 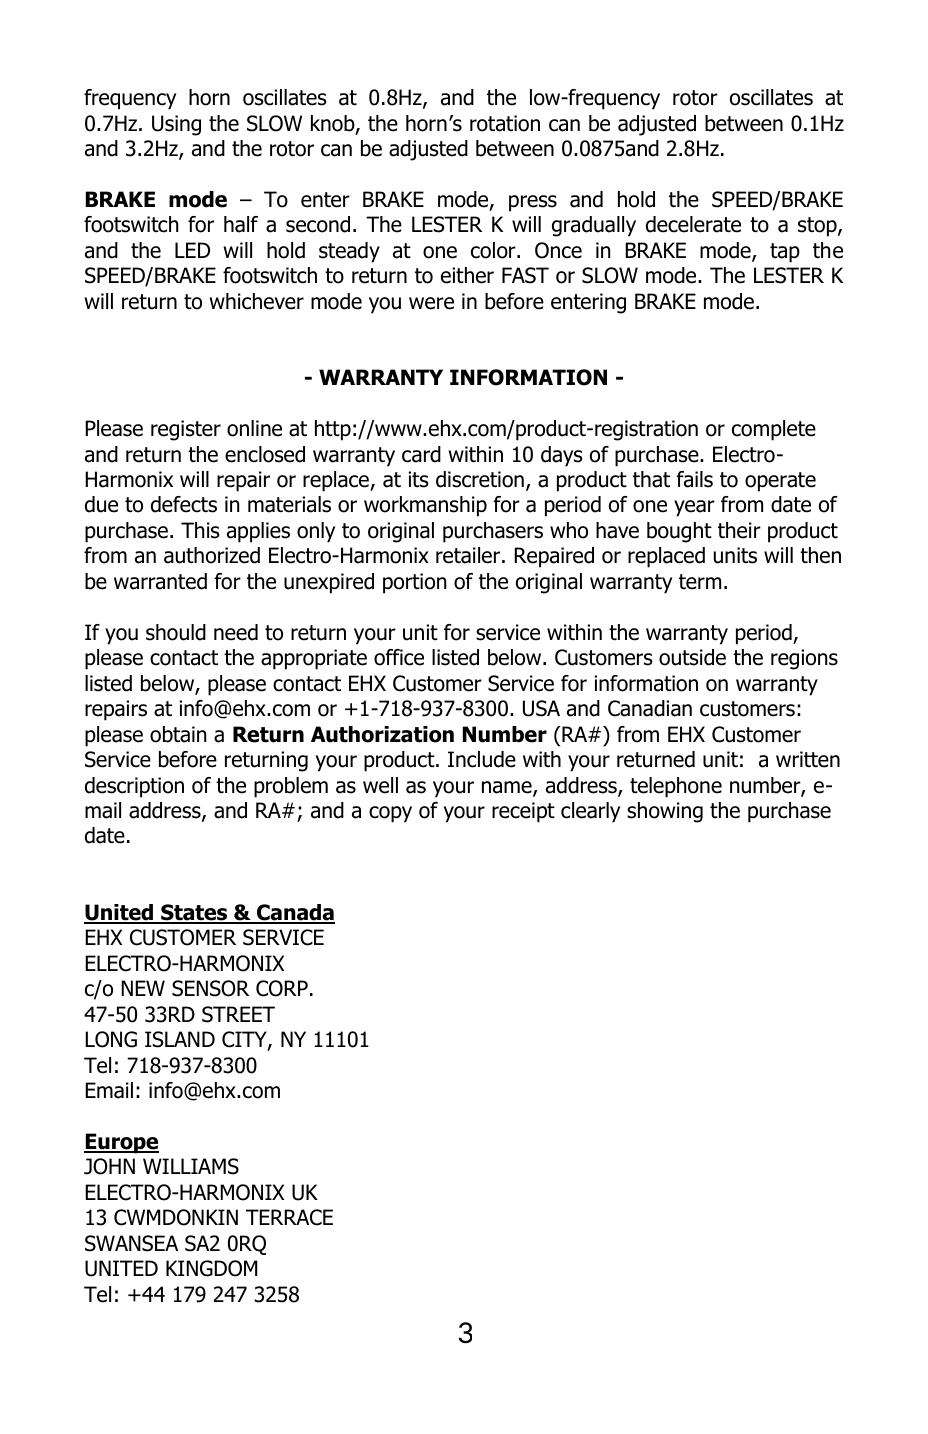 I want to click on SWANSEA, so click(x=131, y=1243).
